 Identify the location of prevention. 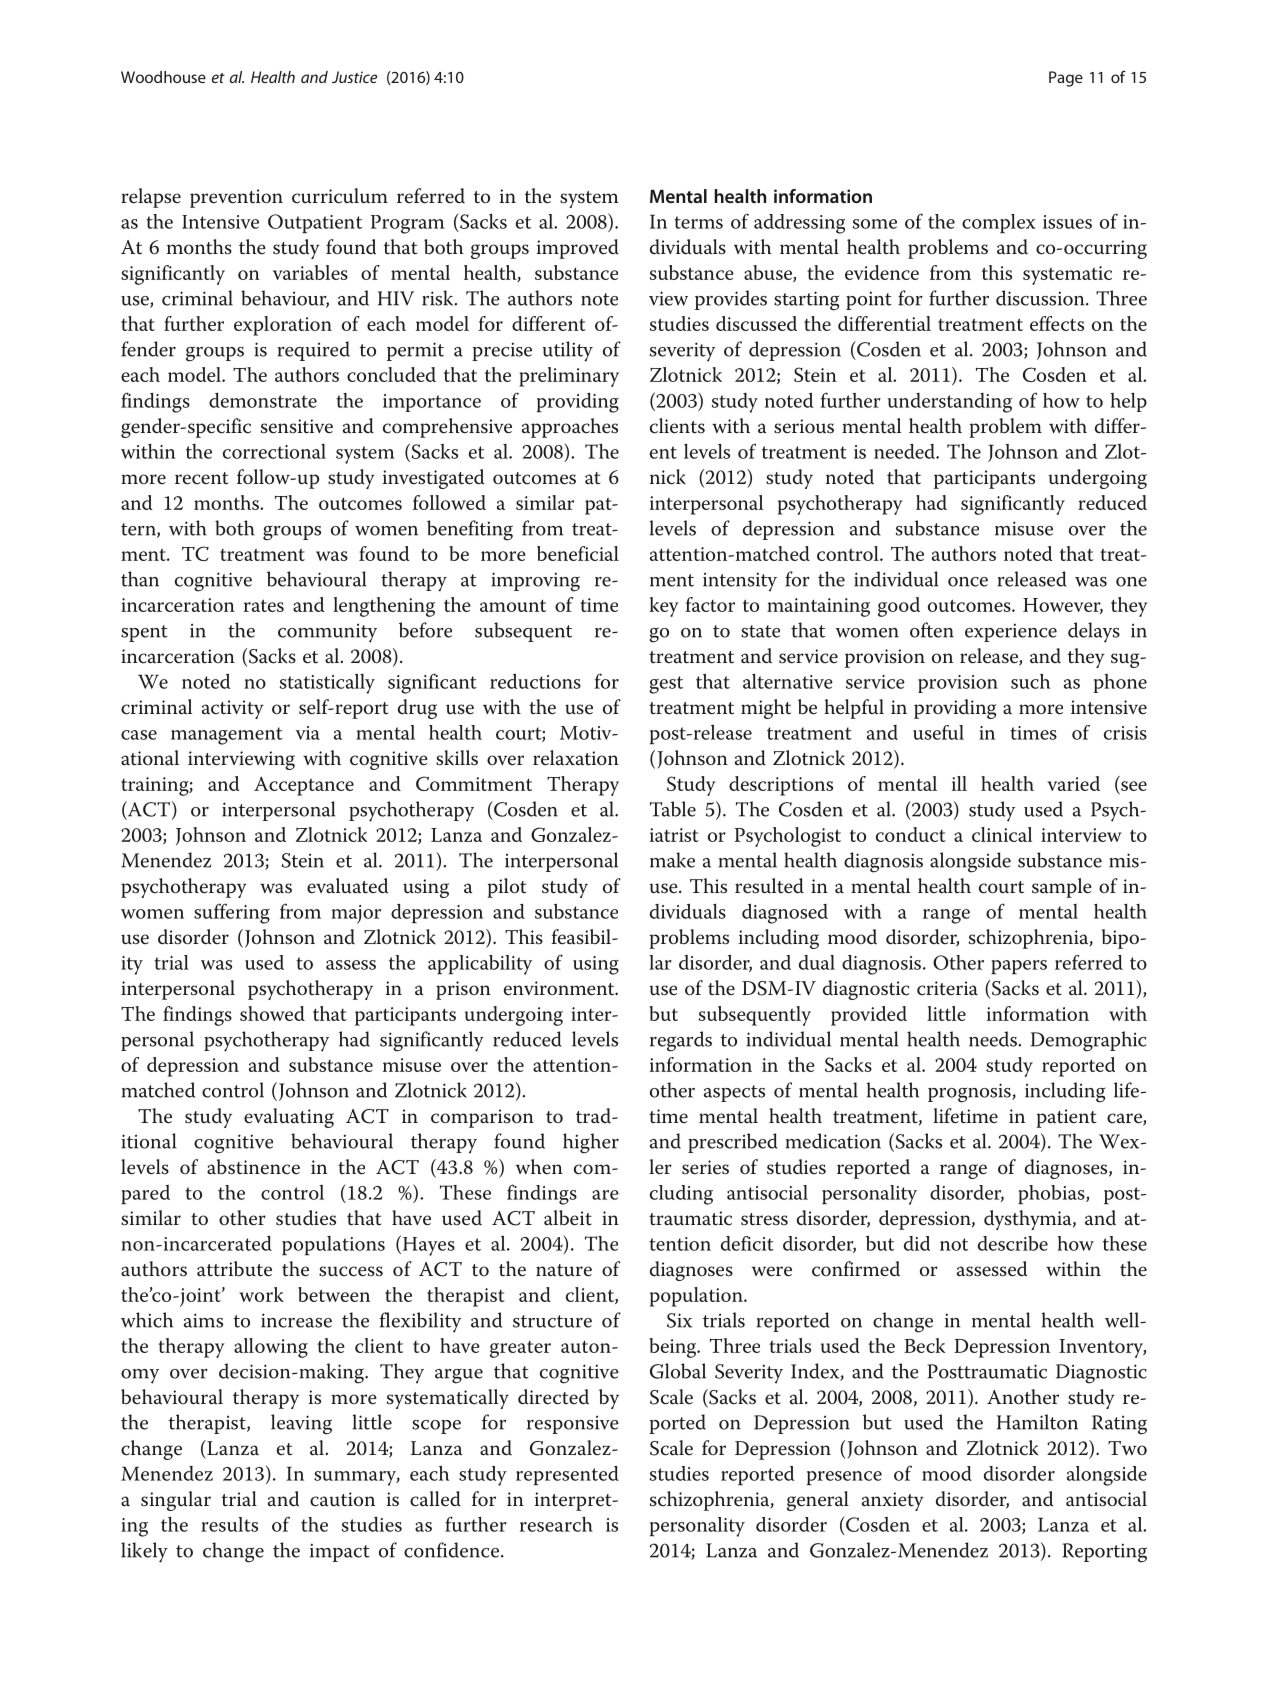
(236, 198).
